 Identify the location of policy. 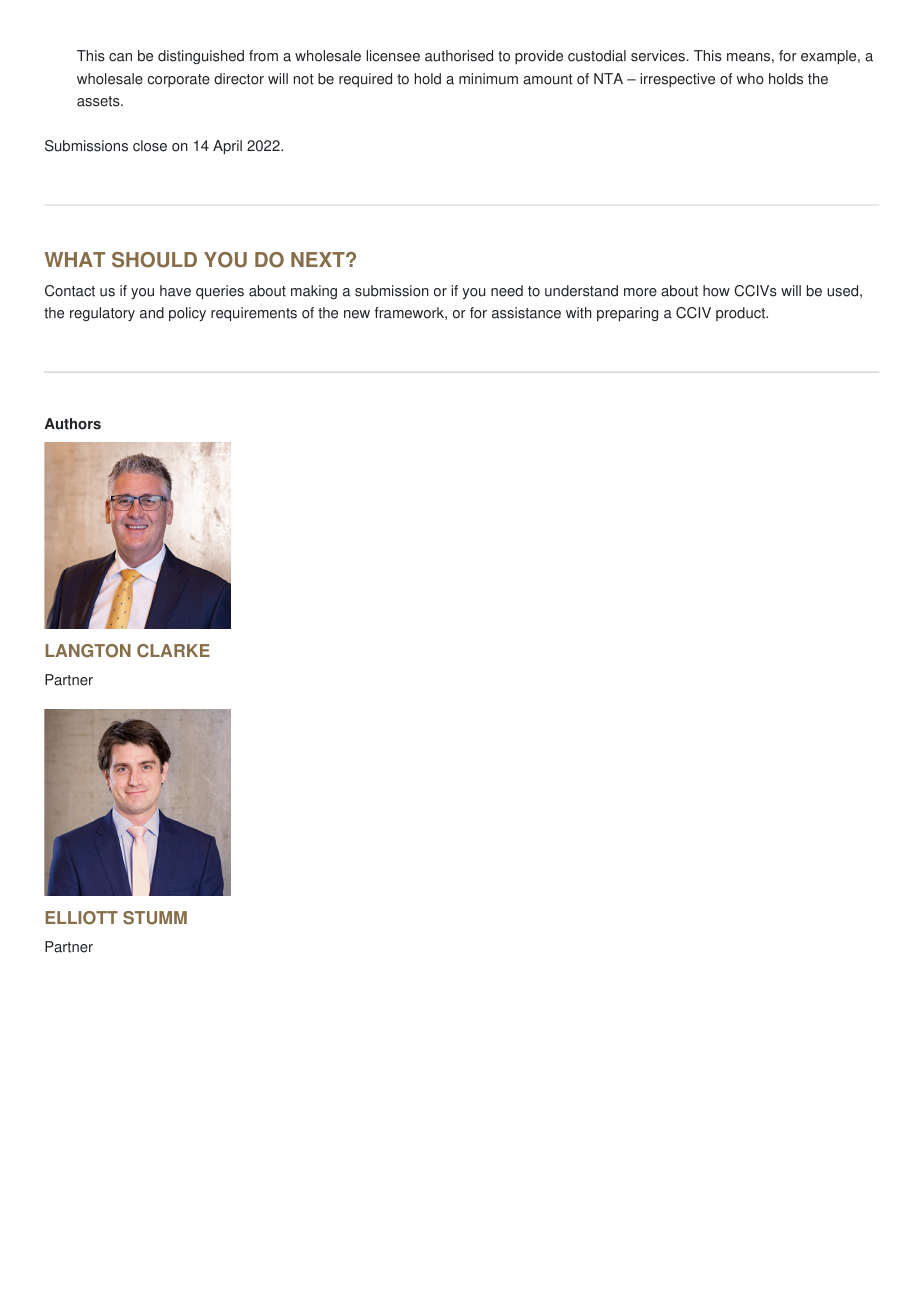
(187, 314).
